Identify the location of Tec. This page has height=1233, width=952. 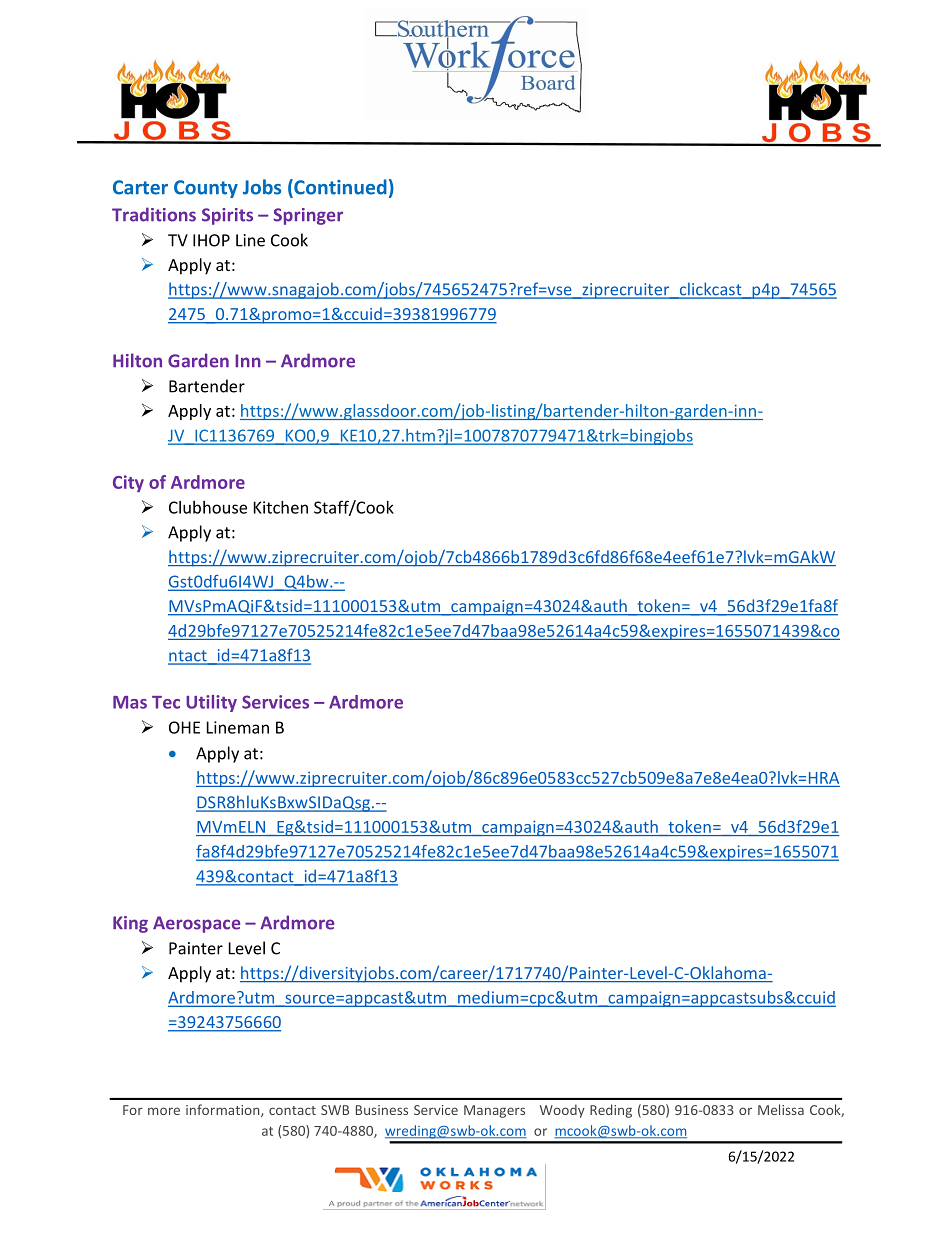
(166, 702).
